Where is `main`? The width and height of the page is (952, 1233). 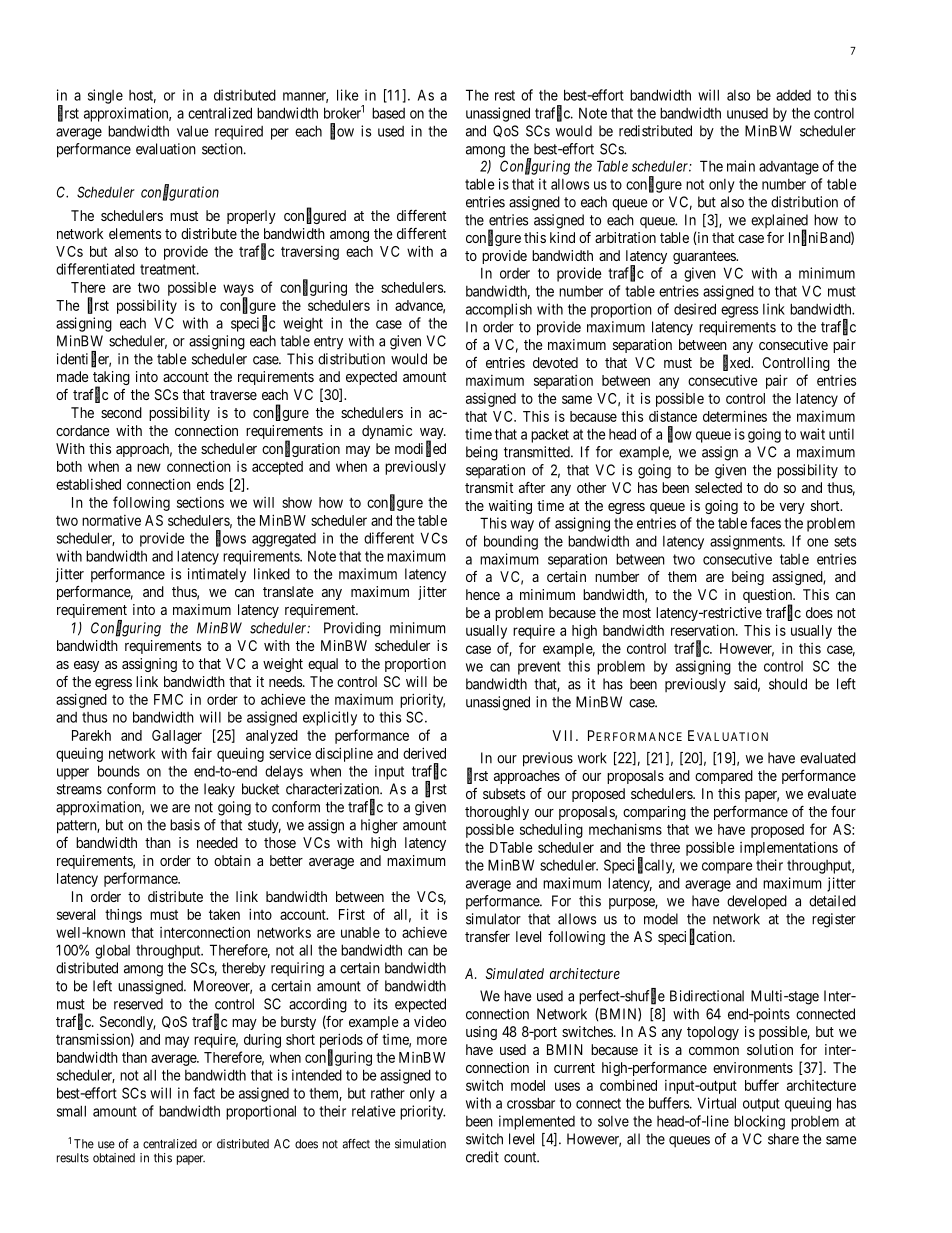 main is located at coordinates (741, 166).
